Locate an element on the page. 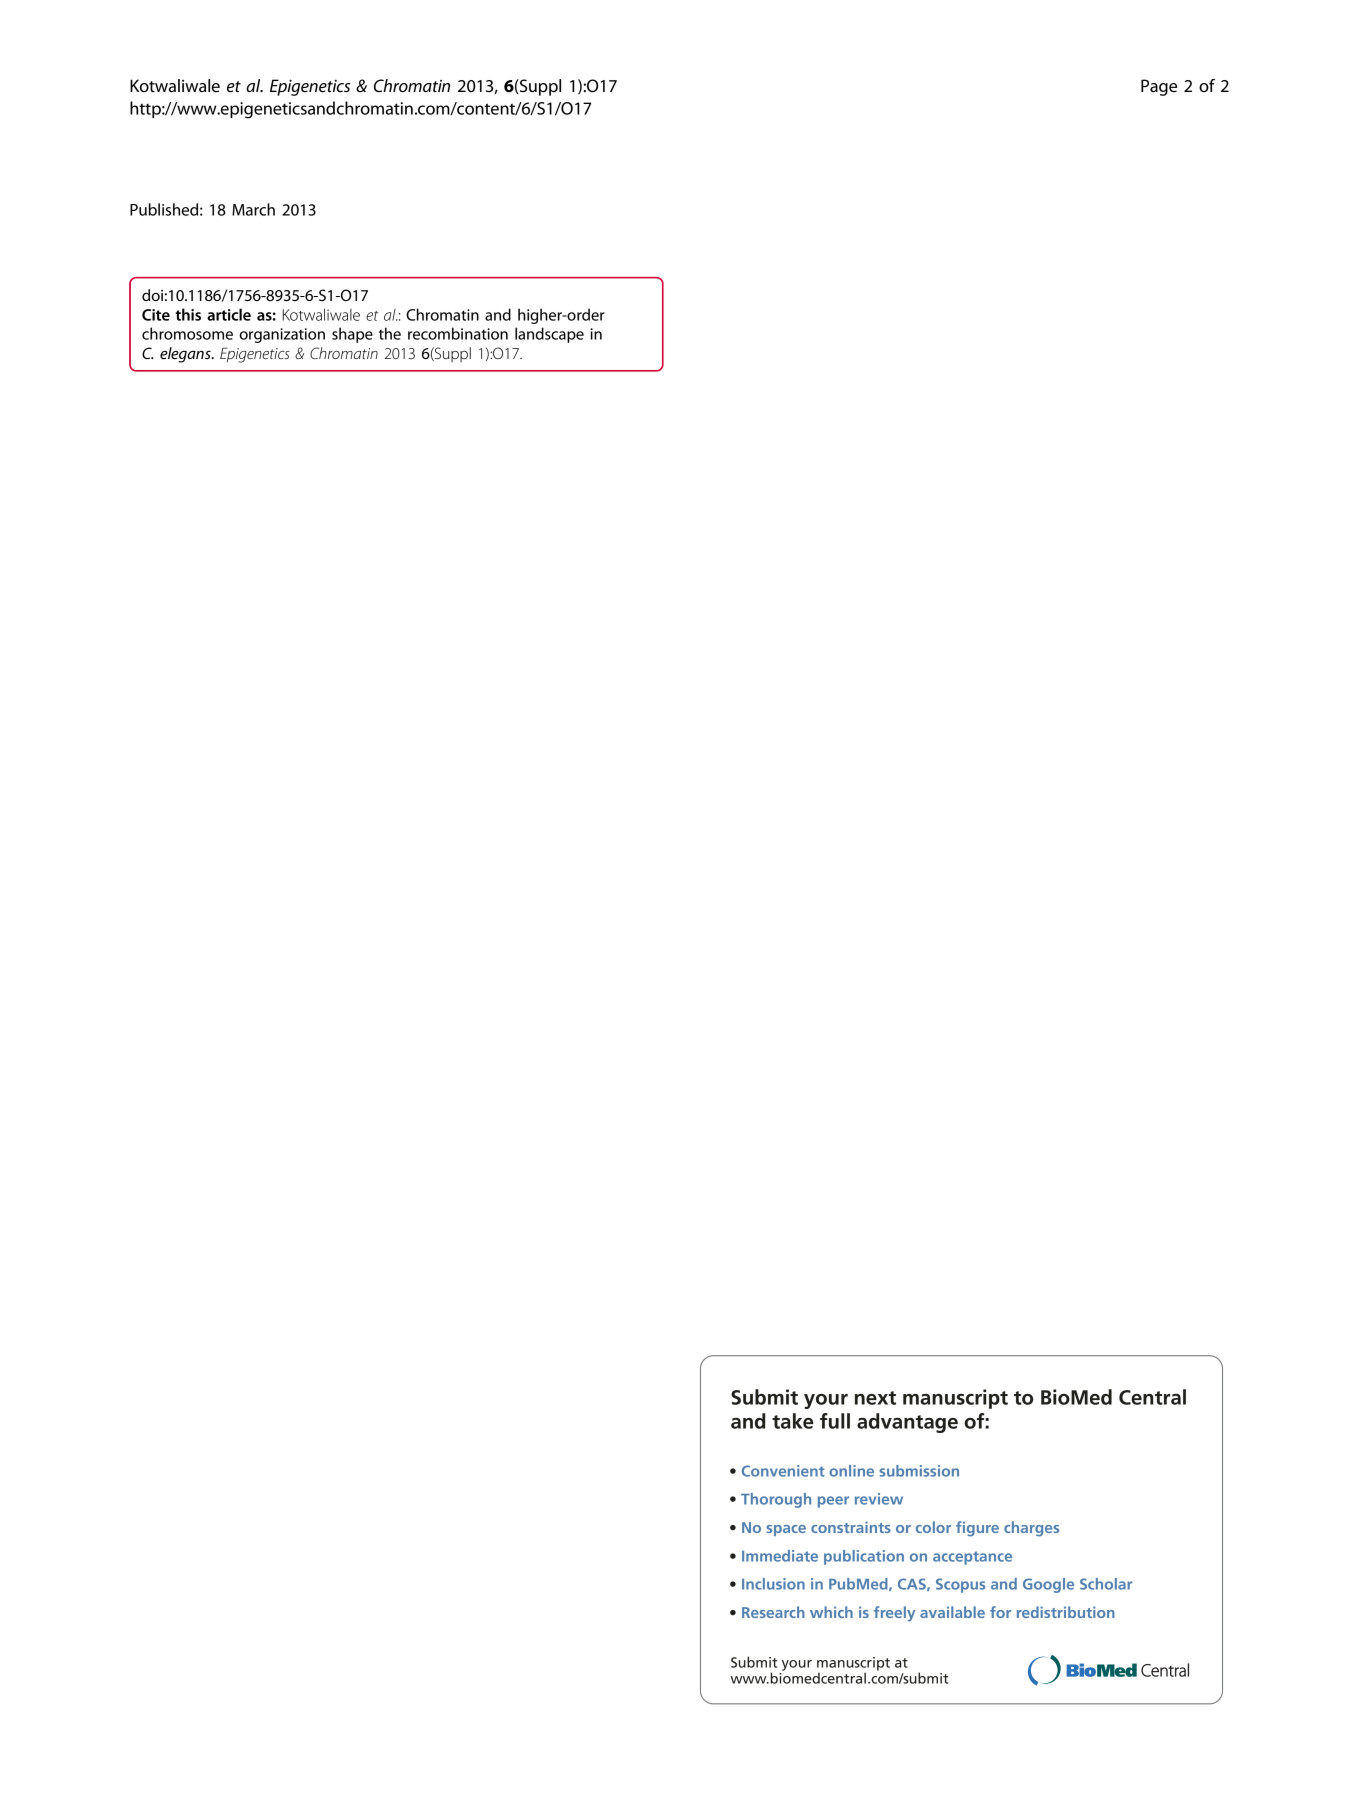 The height and width of the document is (1811, 1359). next is located at coordinates (875, 1398).
